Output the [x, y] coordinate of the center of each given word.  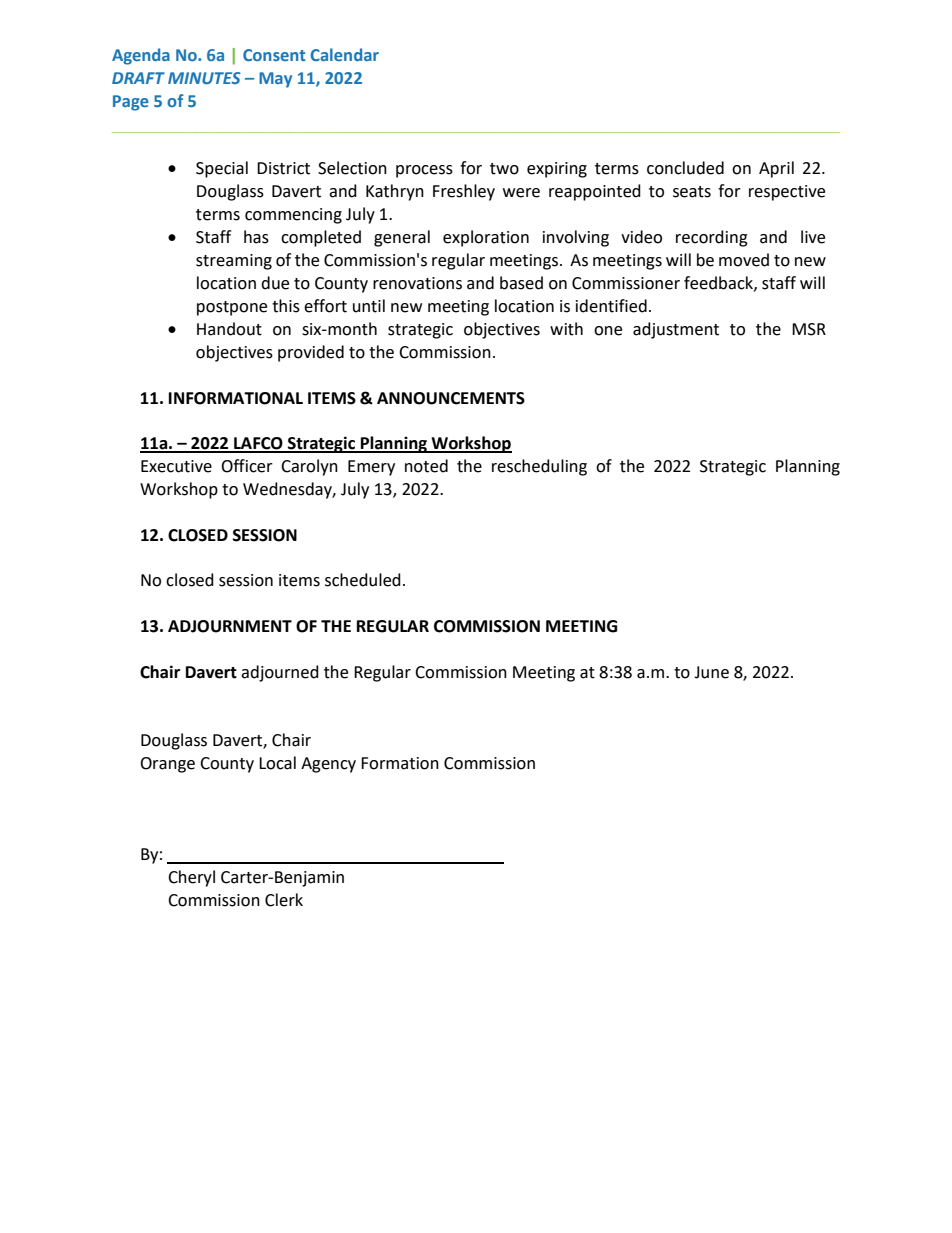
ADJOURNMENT [230, 626]
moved [744, 260]
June [711, 672]
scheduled [363, 580]
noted [426, 466]
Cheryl [191, 878]
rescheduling [539, 467]
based [521, 283]
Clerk [284, 900]
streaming [234, 262]
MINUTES [204, 78]
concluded [685, 168]
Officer [247, 466]
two [504, 169]
